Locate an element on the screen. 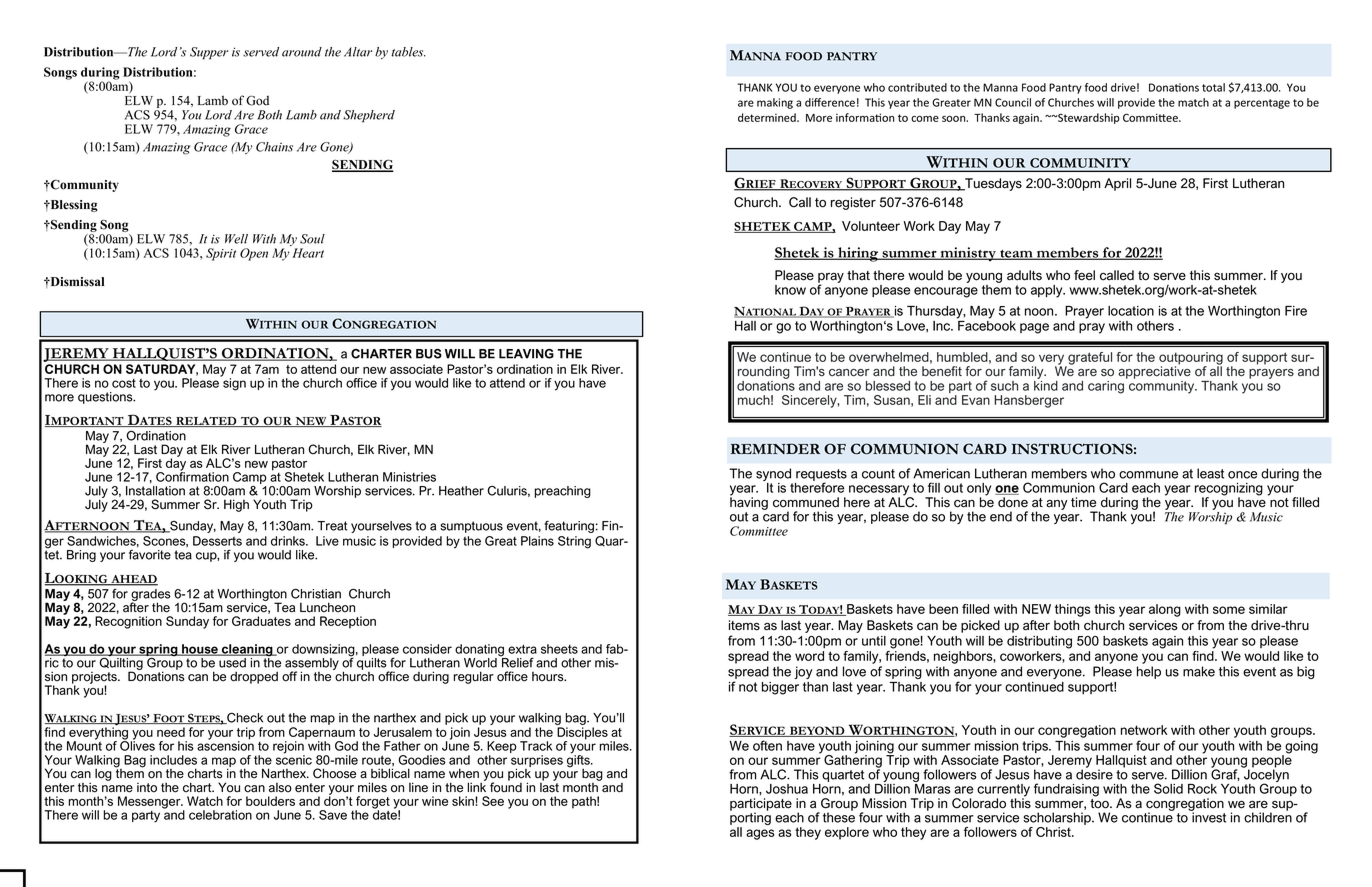  making is located at coordinates (775, 103).
